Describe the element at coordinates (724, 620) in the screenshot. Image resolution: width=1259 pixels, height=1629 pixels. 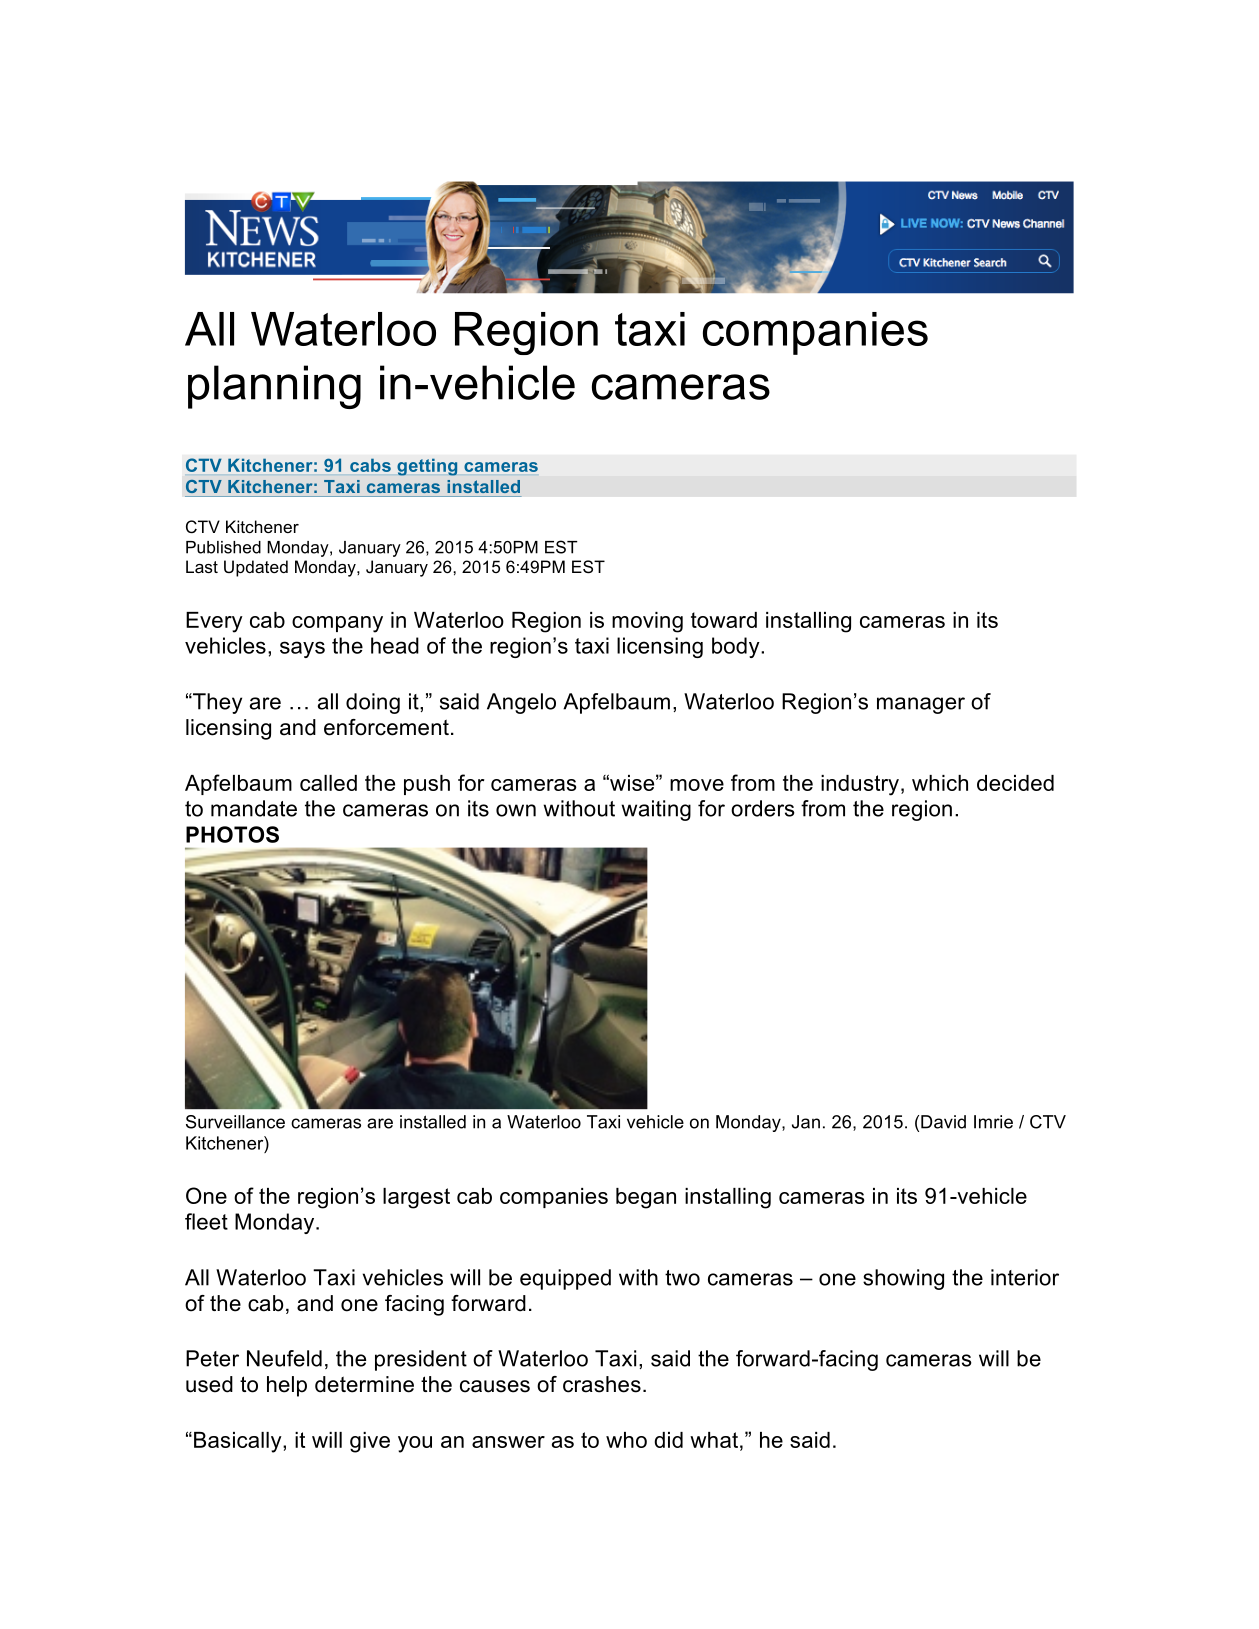
I see `toward` at that location.
